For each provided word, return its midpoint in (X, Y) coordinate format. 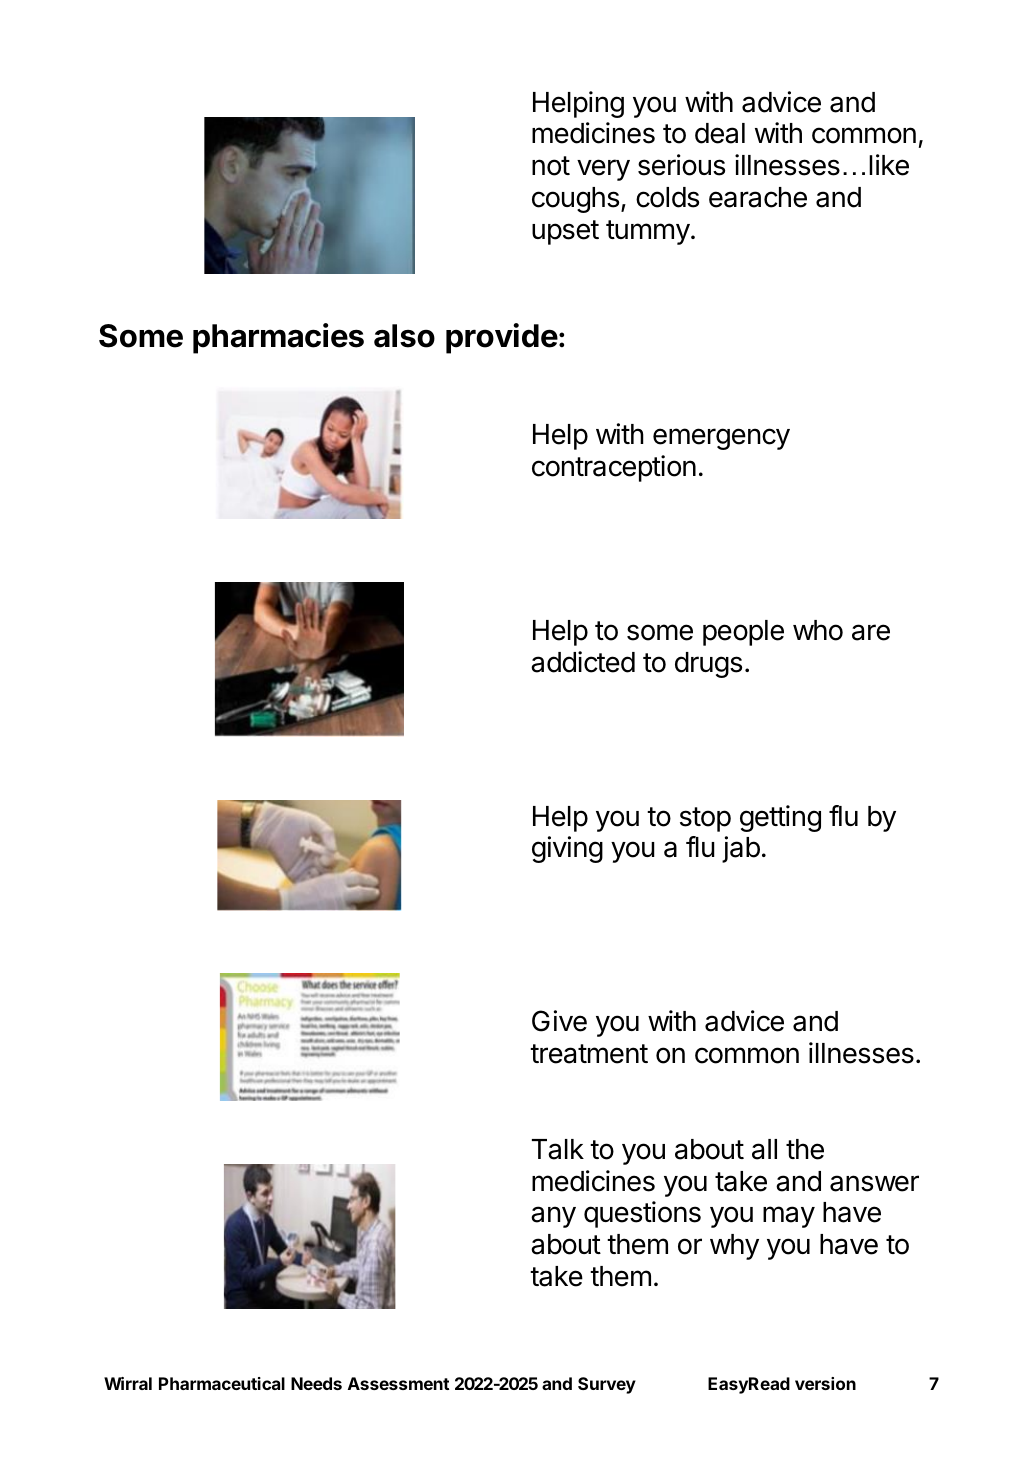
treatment (589, 1054)
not (551, 166)
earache (758, 197)
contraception (614, 468)
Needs (316, 1383)
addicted (583, 662)
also (404, 336)
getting (780, 818)
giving (567, 849)
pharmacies (278, 338)
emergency (721, 439)
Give (559, 1021)
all (764, 1149)
